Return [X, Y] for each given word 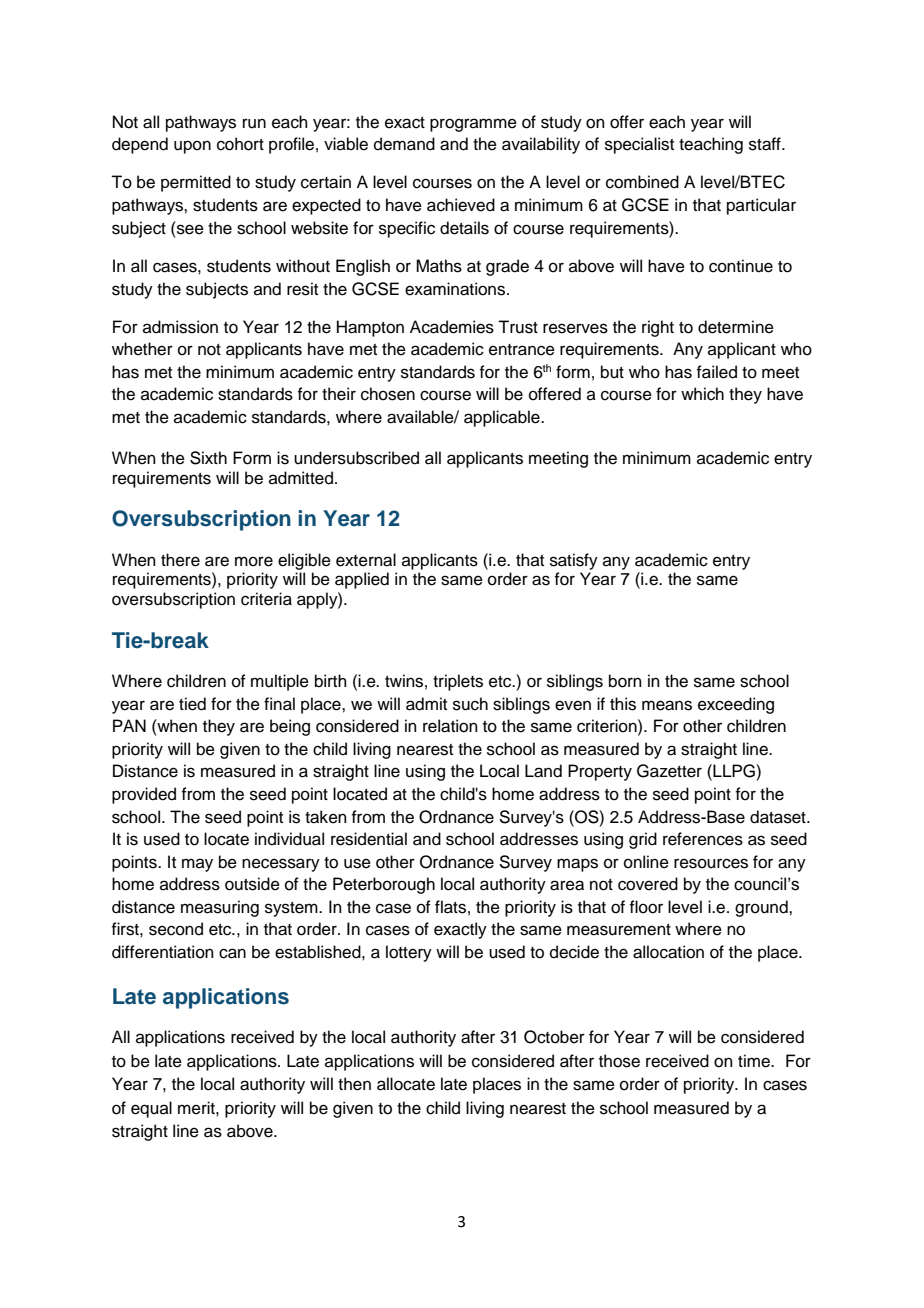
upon [192, 147]
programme [473, 125]
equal [151, 1109]
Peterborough [384, 885]
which [702, 394]
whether [142, 349]
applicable [503, 418]
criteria [266, 599]
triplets [458, 682]
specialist [639, 145]
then [354, 1084]
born [625, 681]
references [703, 839]
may [197, 865]
